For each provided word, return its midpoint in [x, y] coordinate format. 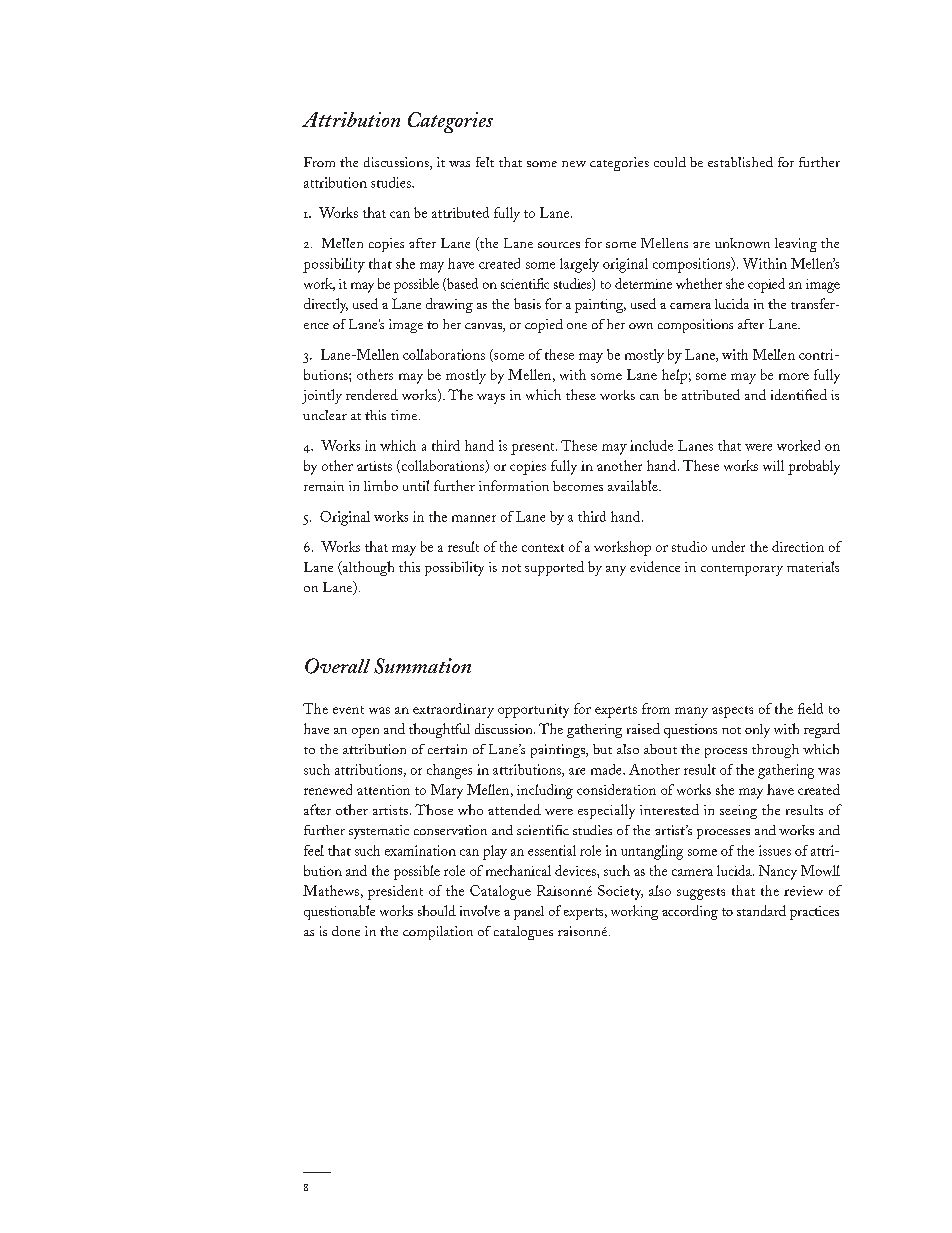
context [543, 548]
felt [485, 162]
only [757, 731]
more [794, 376]
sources [559, 245]
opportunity [533, 711]
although [367, 568]
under [728, 546]
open [365, 733]
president [395, 892]
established [740, 162]
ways [491, 399]
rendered [372, 394]
